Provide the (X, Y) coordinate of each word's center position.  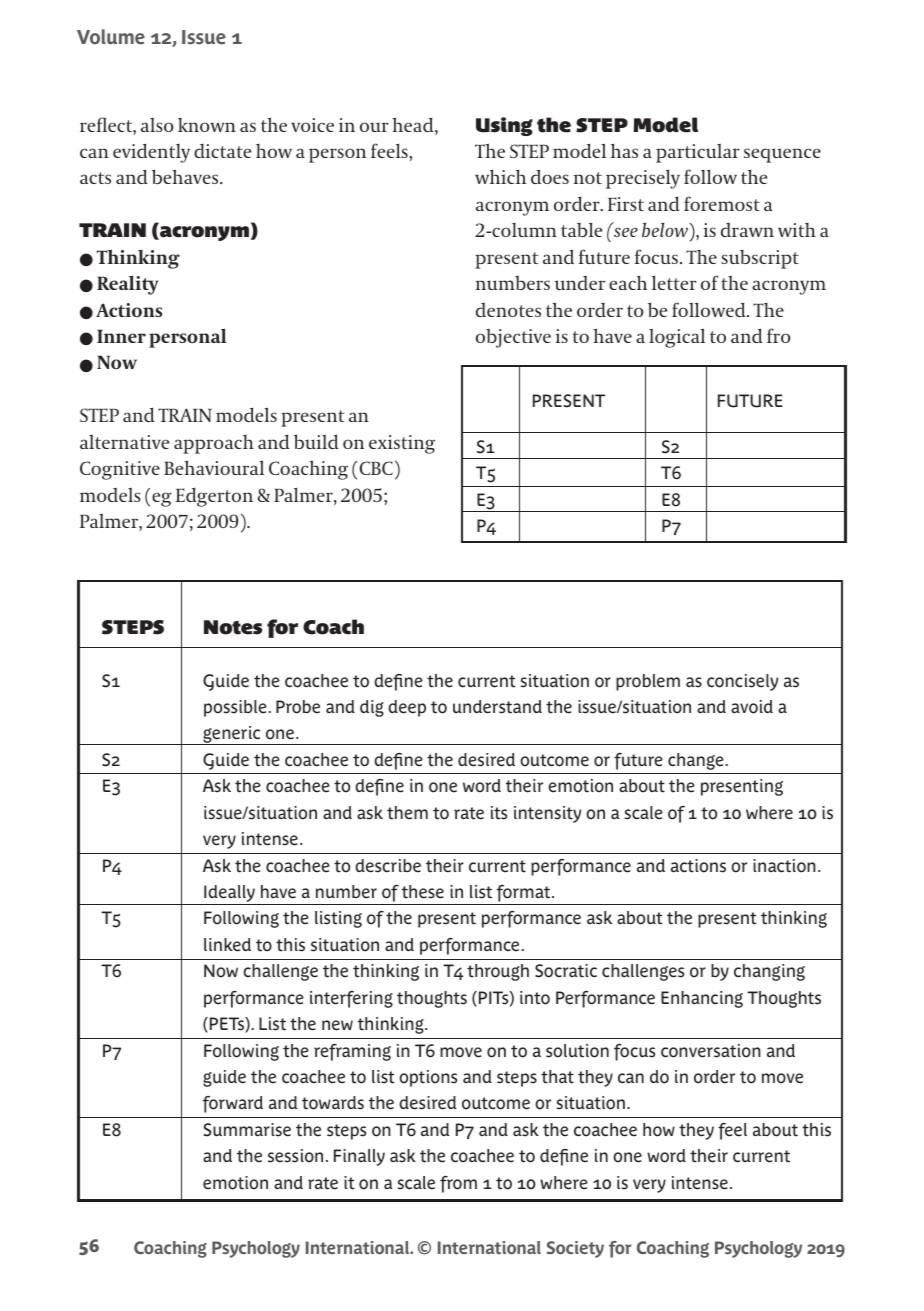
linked (227, 945)
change (696, 761)
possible (235, 708)
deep (407, 708)
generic (232, 735)
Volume (111, 37)
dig (372, 708)
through (498, 972)
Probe (298, 707)
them (407, 813)
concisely (742, 682)
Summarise (247, 1130)
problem (648, 682)
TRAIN (112, 230)
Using (504, 126)
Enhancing (702, 999)
